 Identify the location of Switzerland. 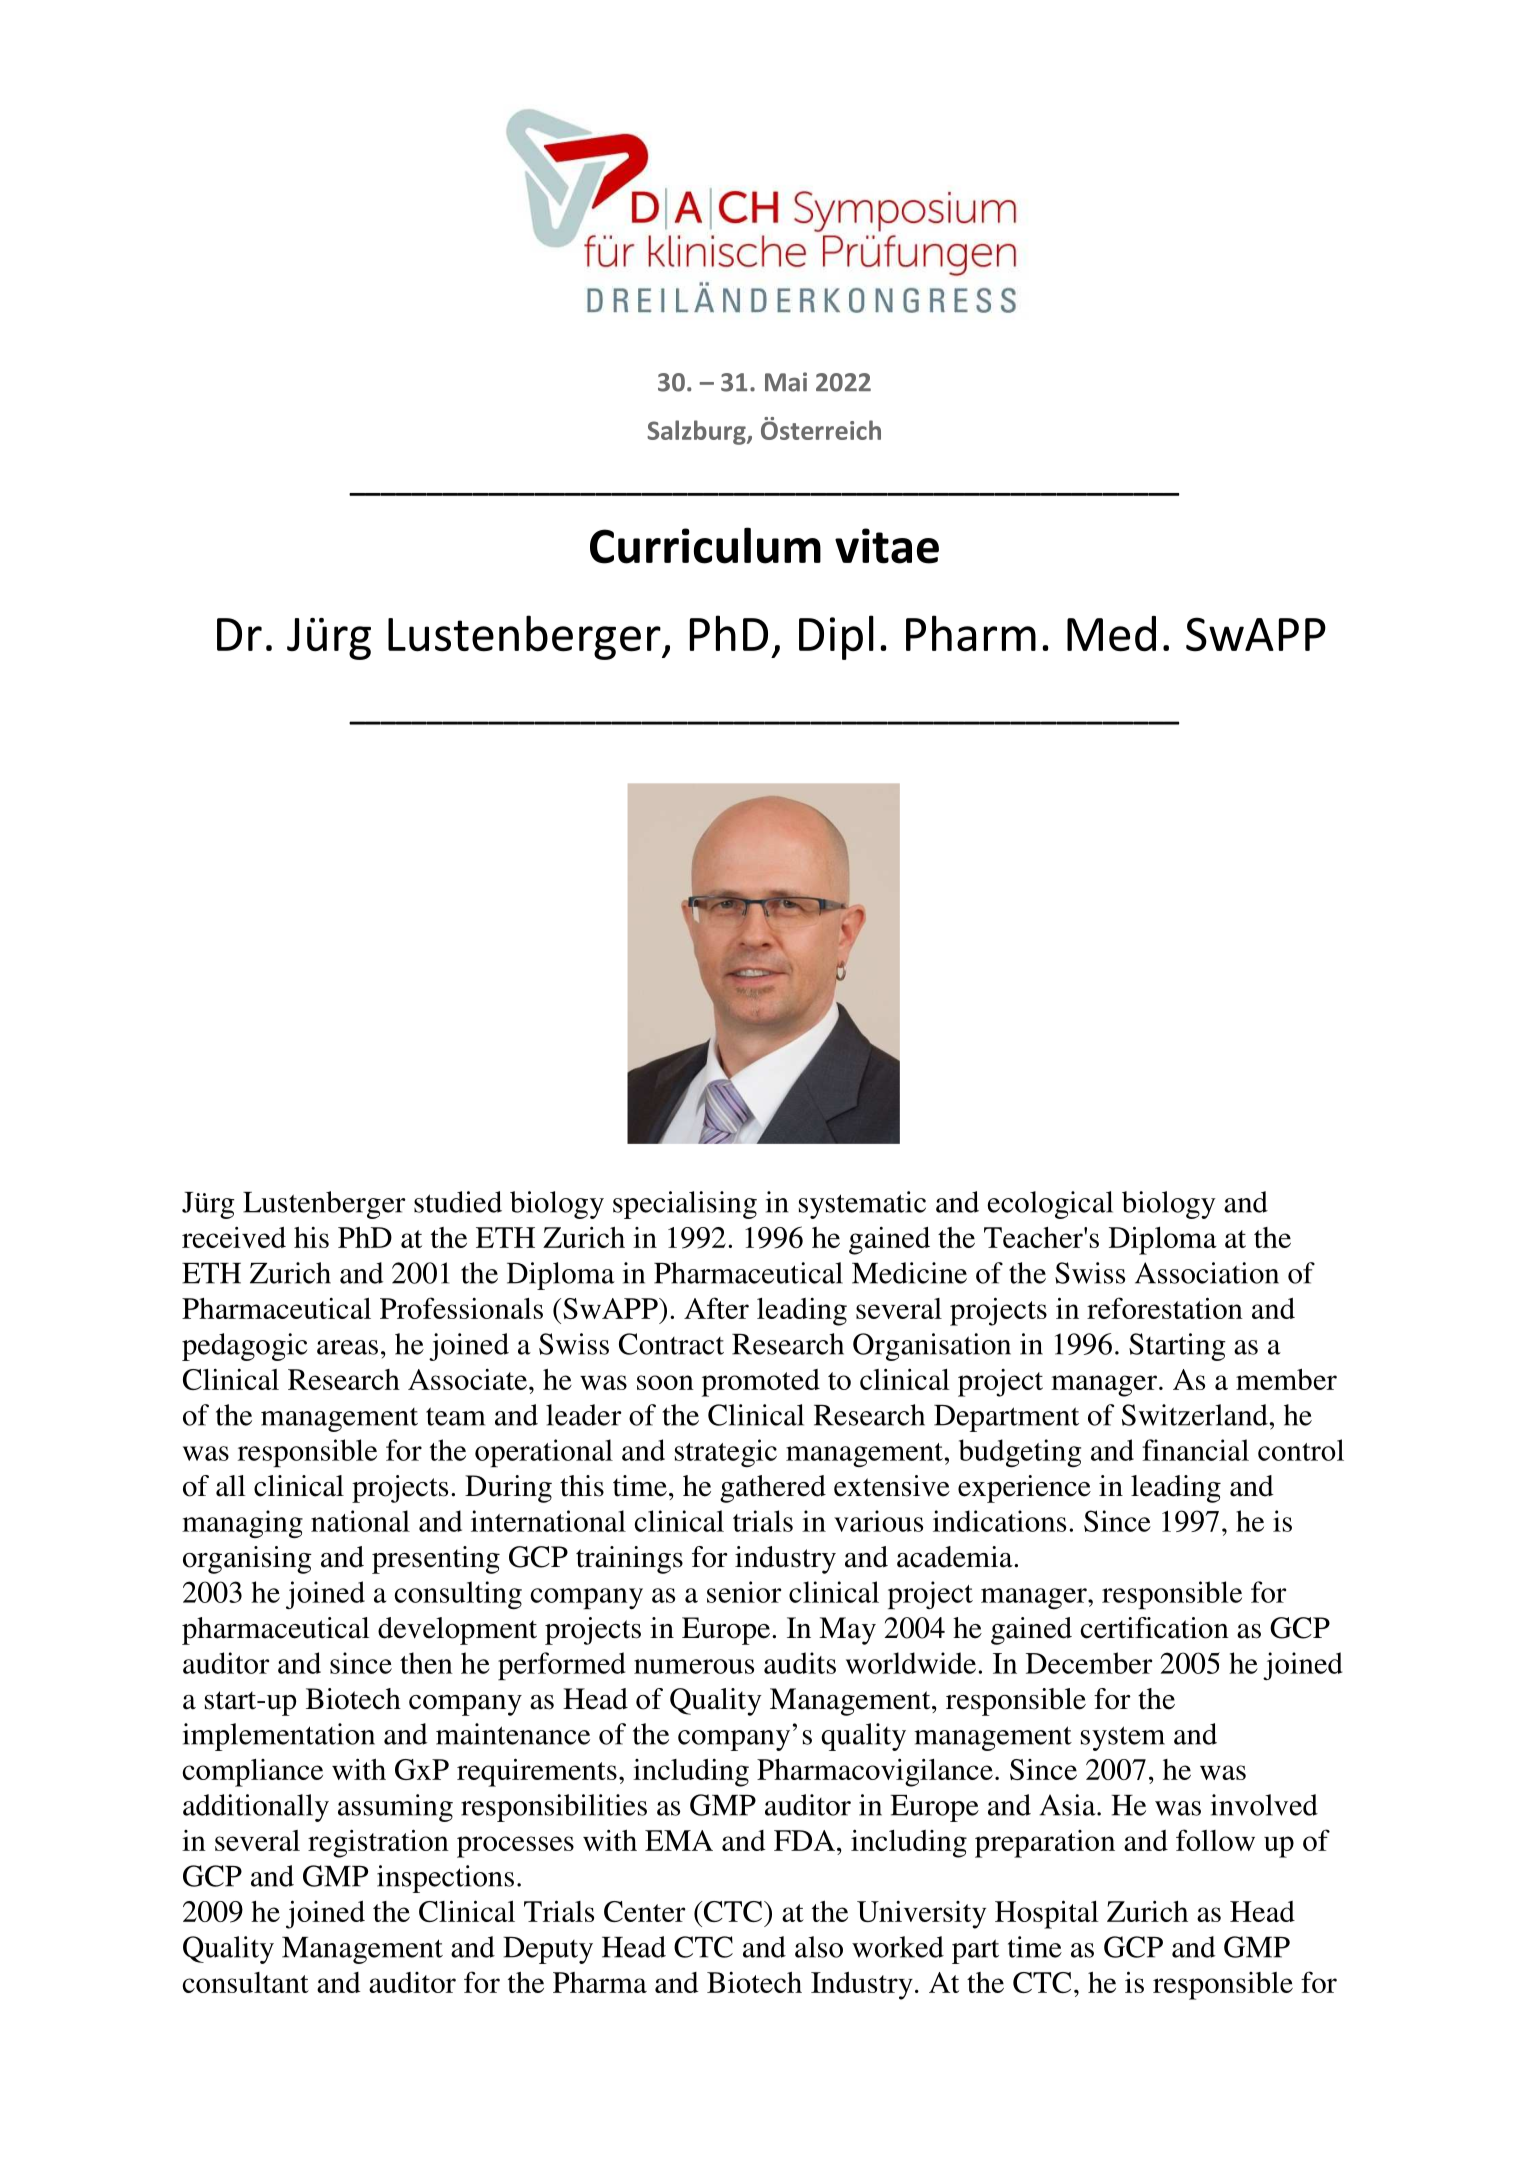
(1196, 1415).
